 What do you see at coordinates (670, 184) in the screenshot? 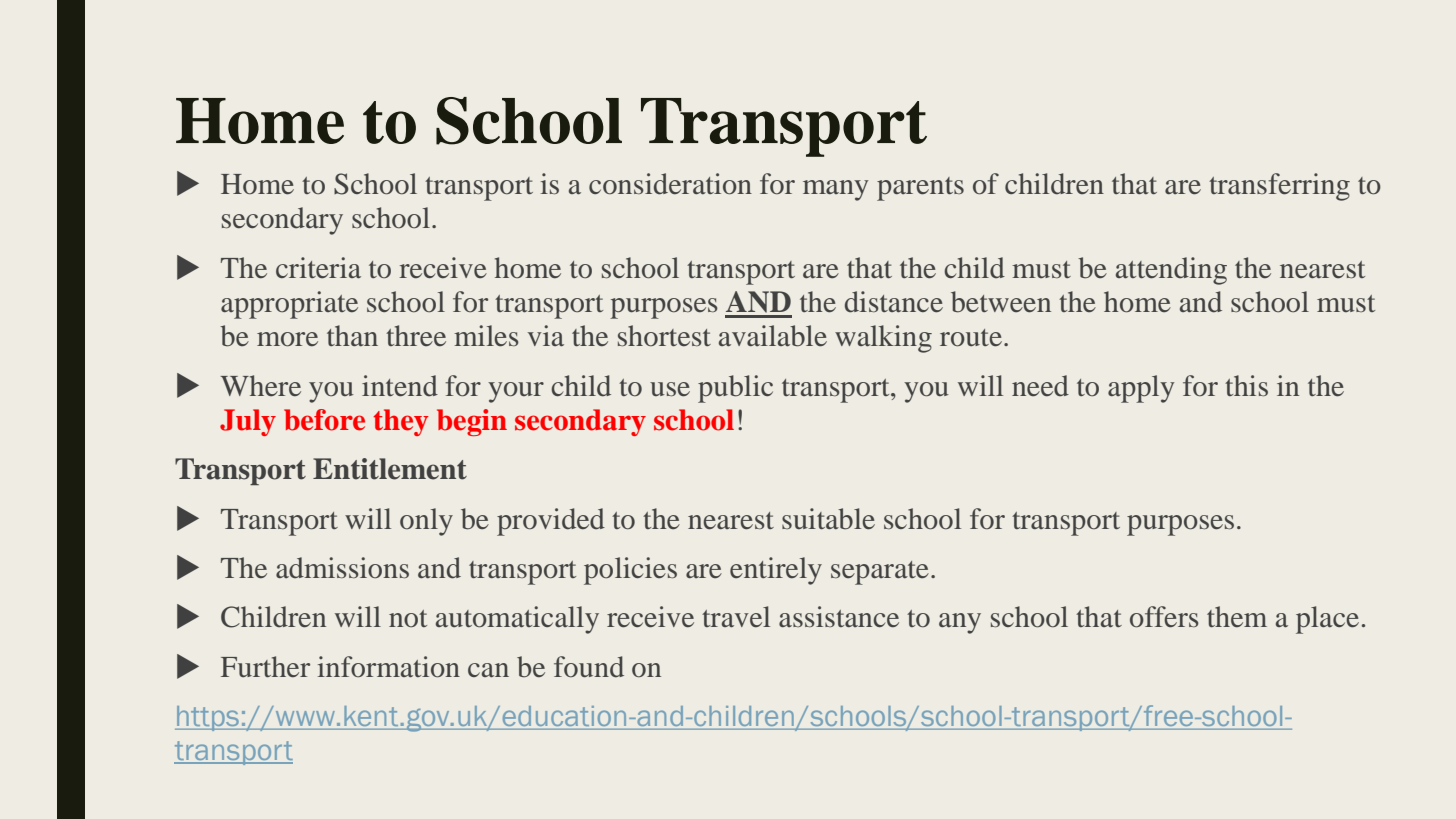
I see `consideration` at bounding box center [670, 184].
